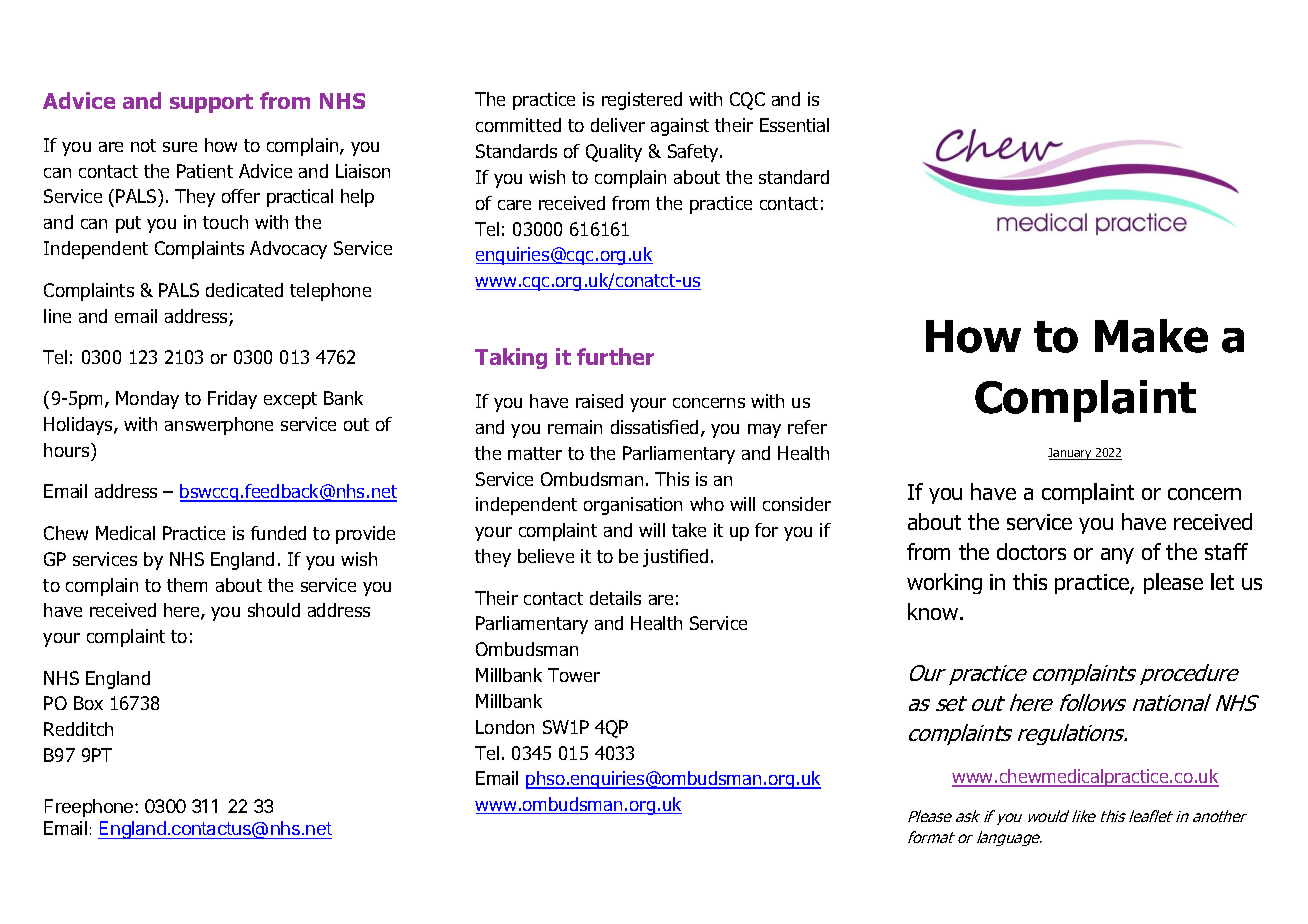 This document has height=924, width=1308. I want to click on Essential, so click(794, 125).
